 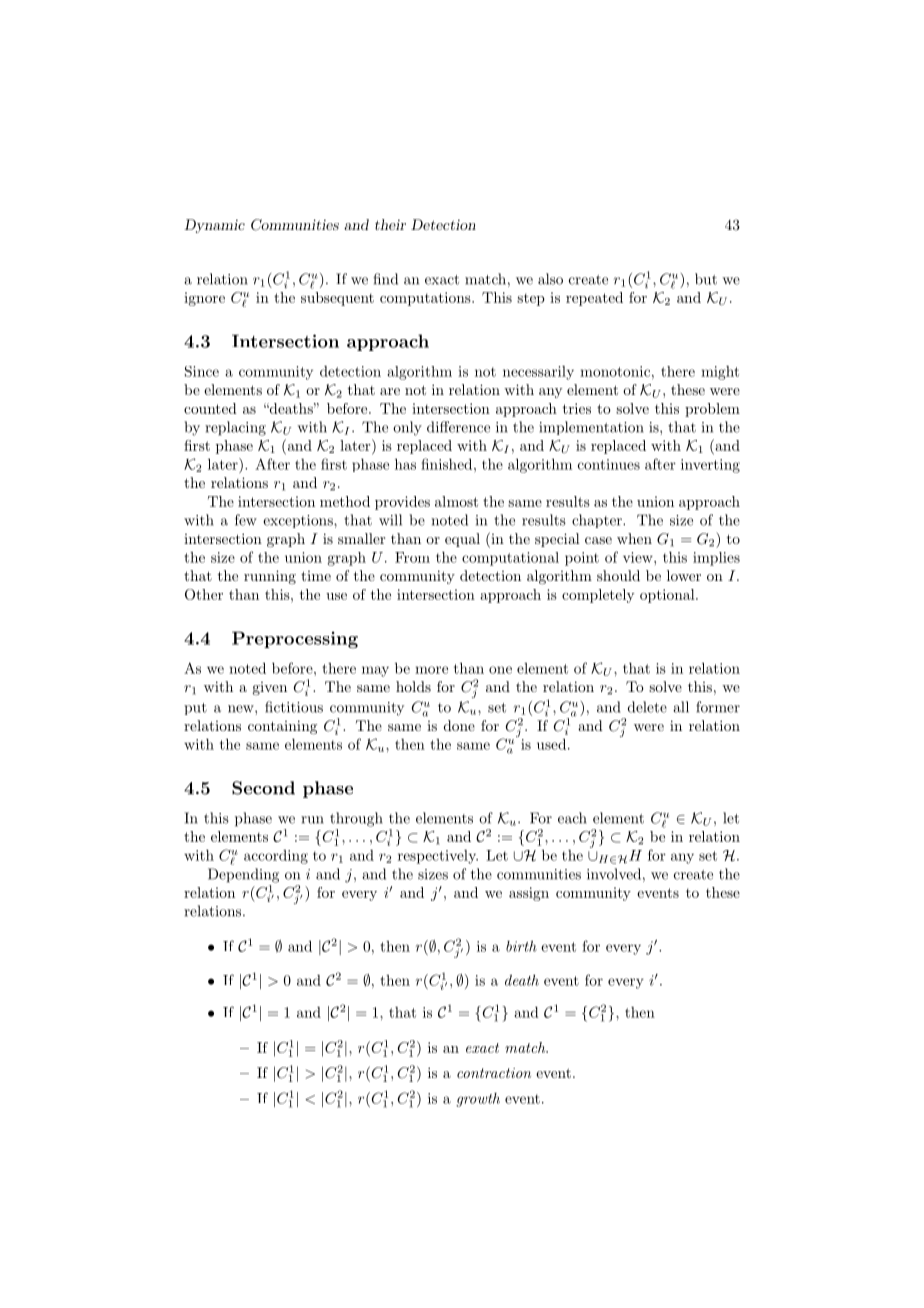 What do you see at coordinates (478, 1100) in the screenshot?
I see `growth` at bounding box center [478, 1100].
